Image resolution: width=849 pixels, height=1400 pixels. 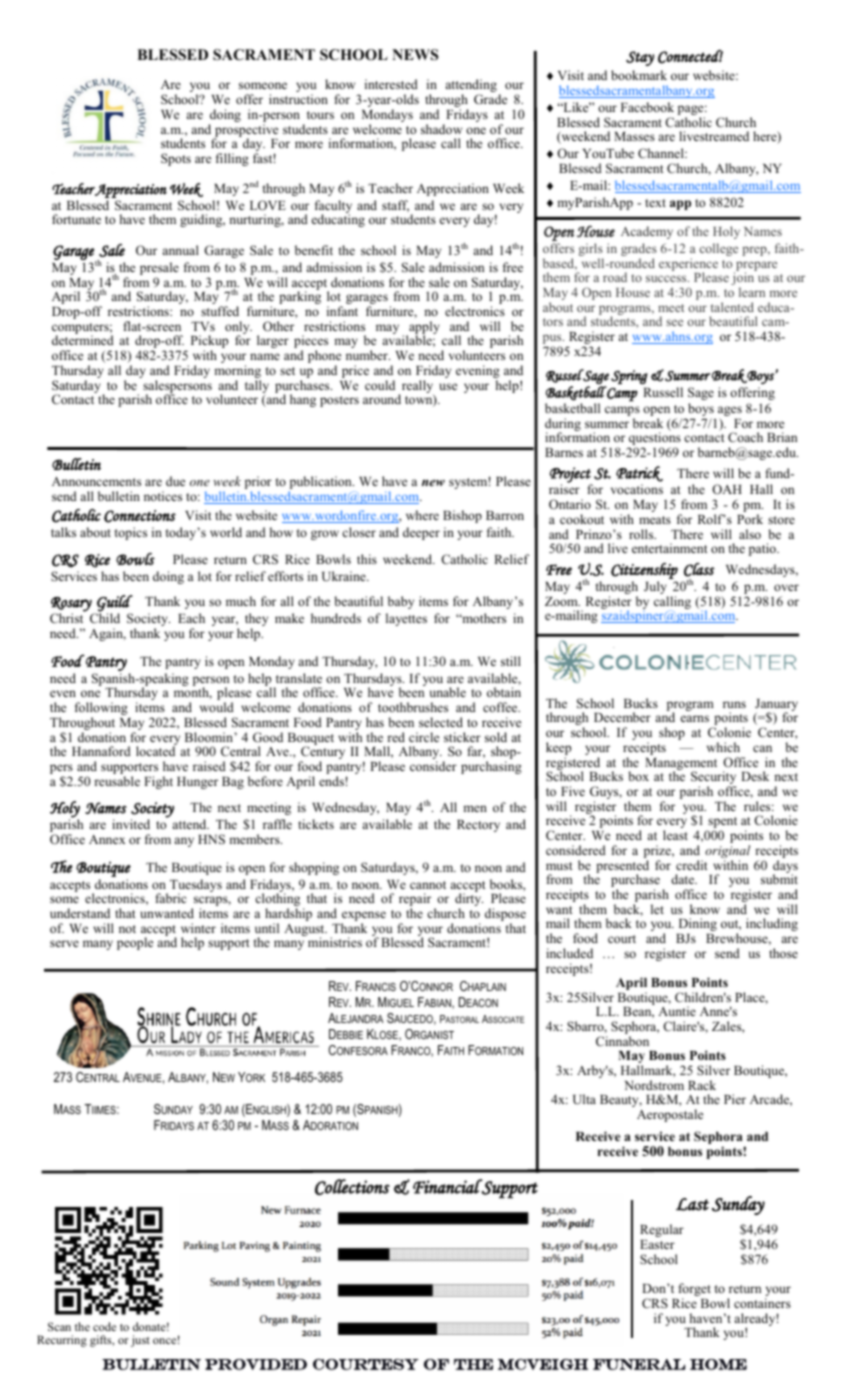 I want to click on Spots, so click(x=176, y=159).
